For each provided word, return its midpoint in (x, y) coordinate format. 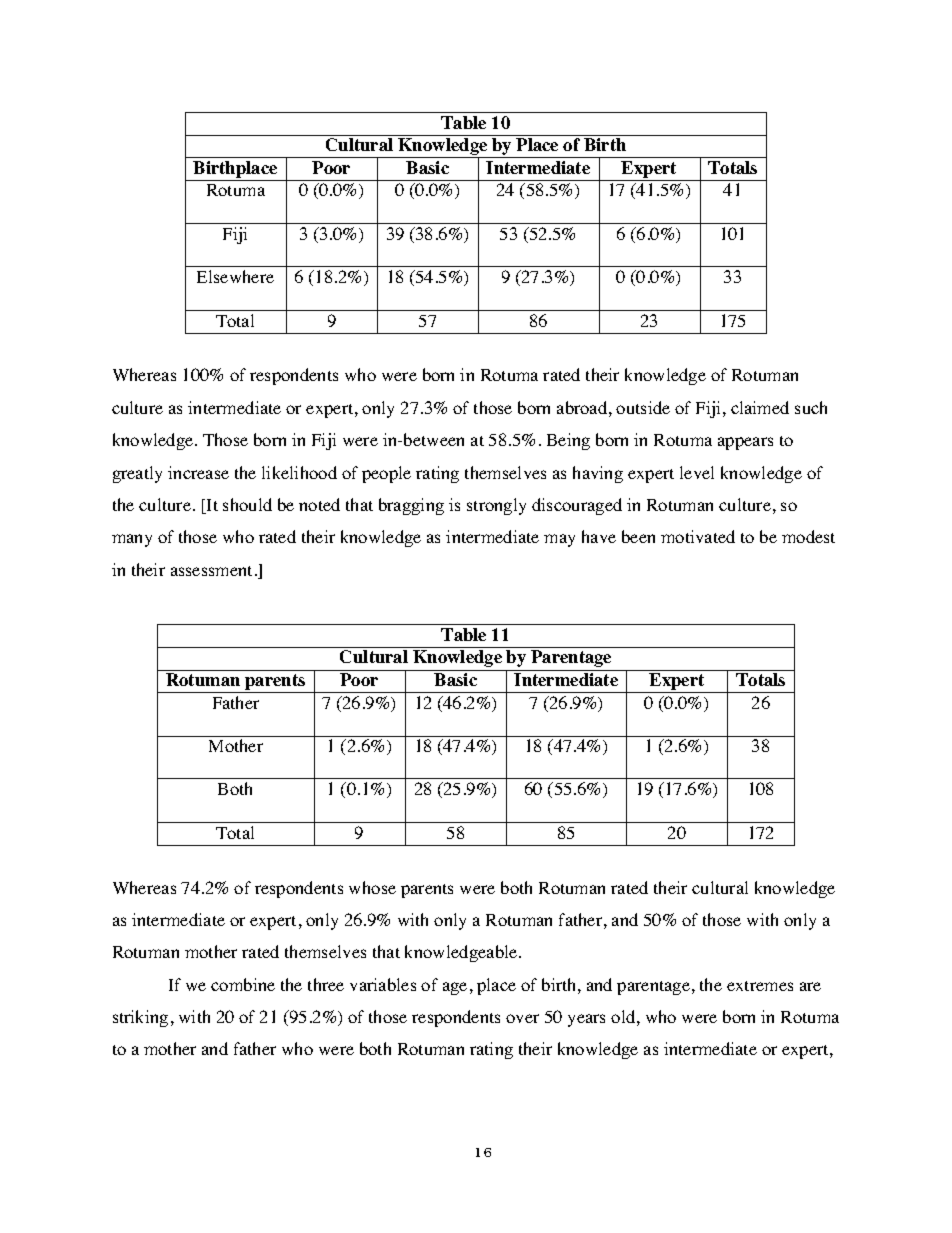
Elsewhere (235, 276)
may (559, 540)
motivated (698, 536)
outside (643, 407)
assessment (211, 571)
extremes (760, 986)
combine (243, 984)
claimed (760, 407)
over (522, 1018)
